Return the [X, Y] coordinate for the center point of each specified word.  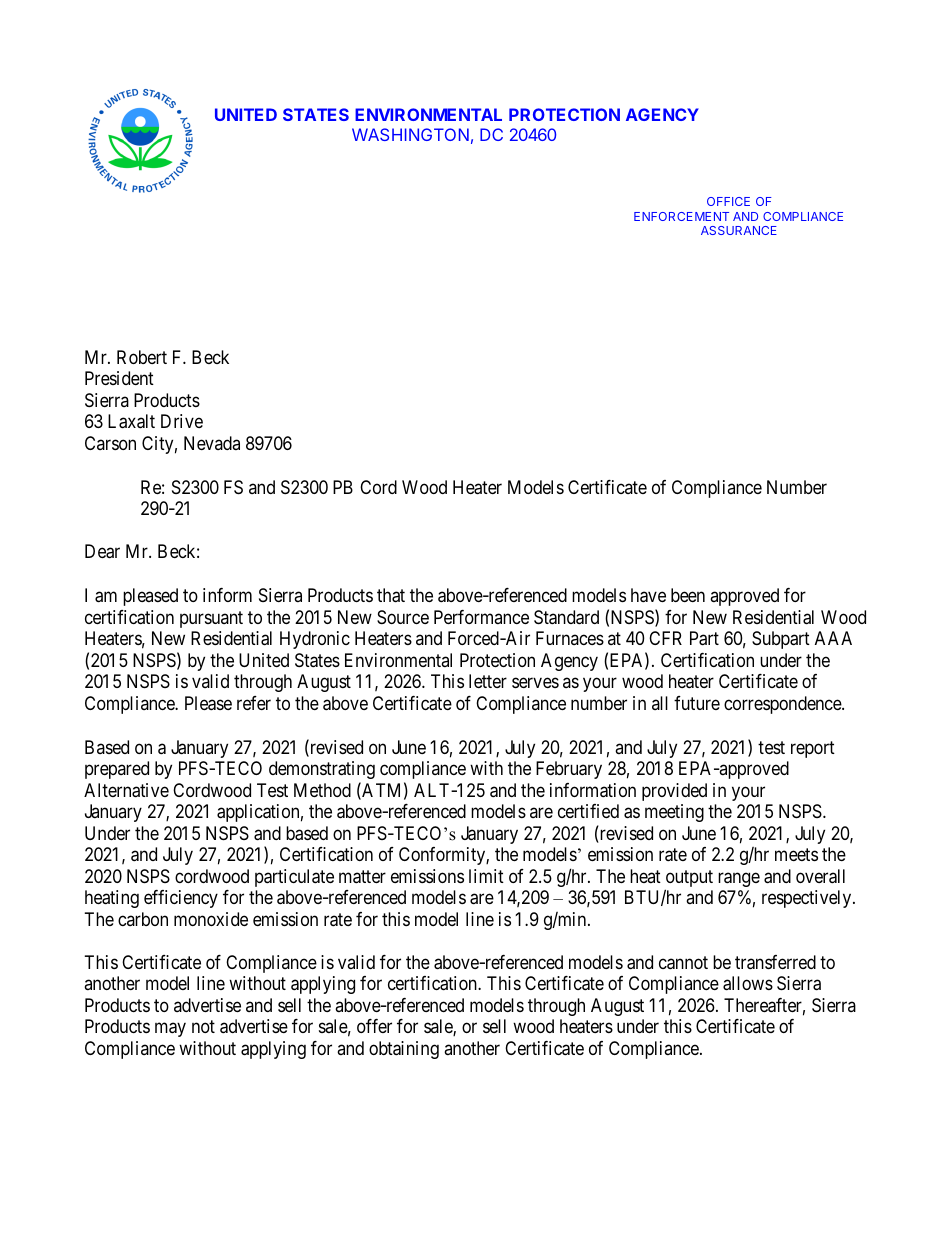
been [688, 595]
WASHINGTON [410, 134]
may [170, 1030]
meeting [674, 813]
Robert [142, 357]
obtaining [404, 1050]
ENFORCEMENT [681, 216]
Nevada [212, 443]
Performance [481, 617]
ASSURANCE [739, 230]
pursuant [211, 619]
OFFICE [728, 201]
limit [486, 876]
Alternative [126, 790]
